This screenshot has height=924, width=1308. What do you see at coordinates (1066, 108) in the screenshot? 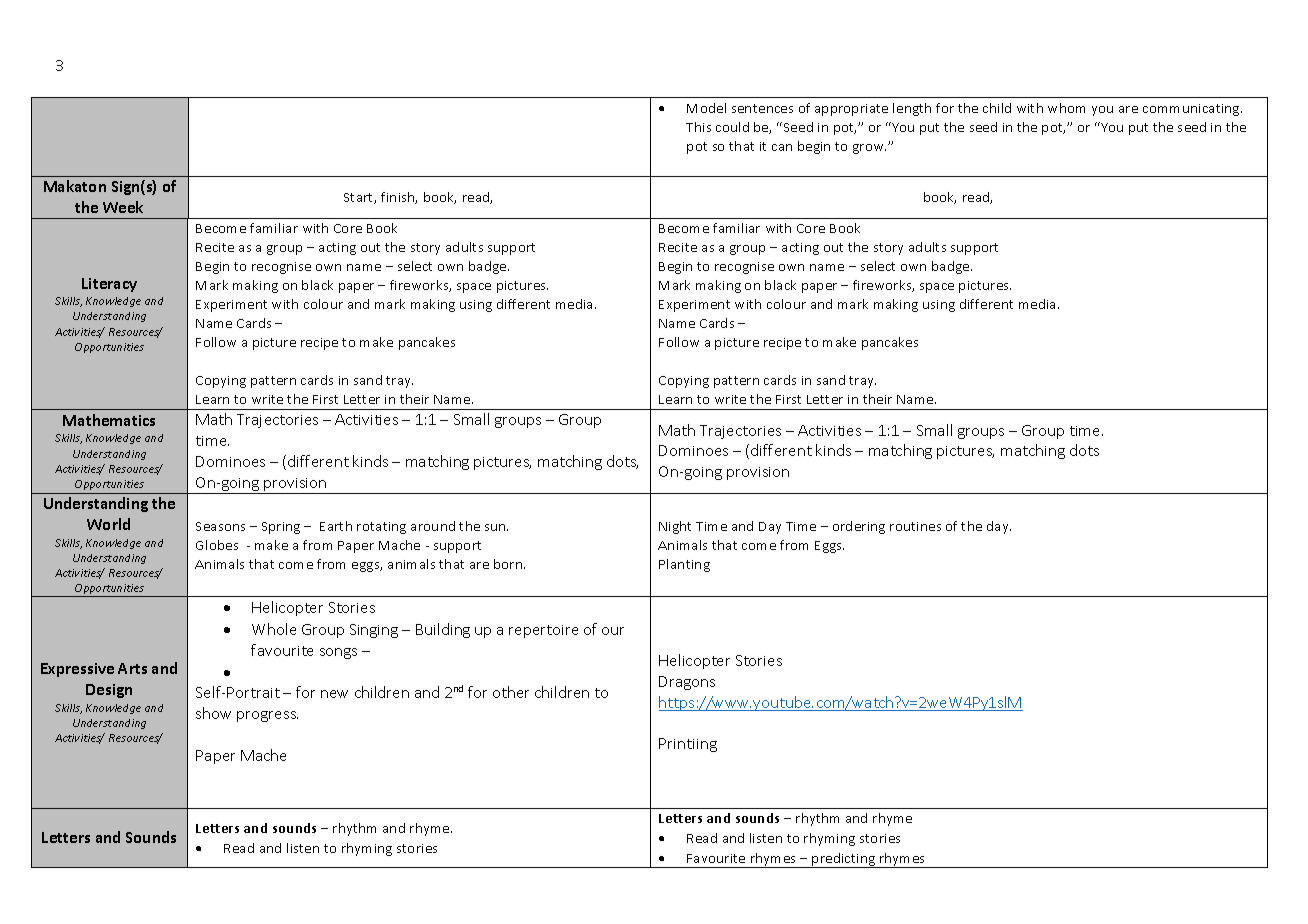
I see `whom` at bounding box center [1066, 108].
